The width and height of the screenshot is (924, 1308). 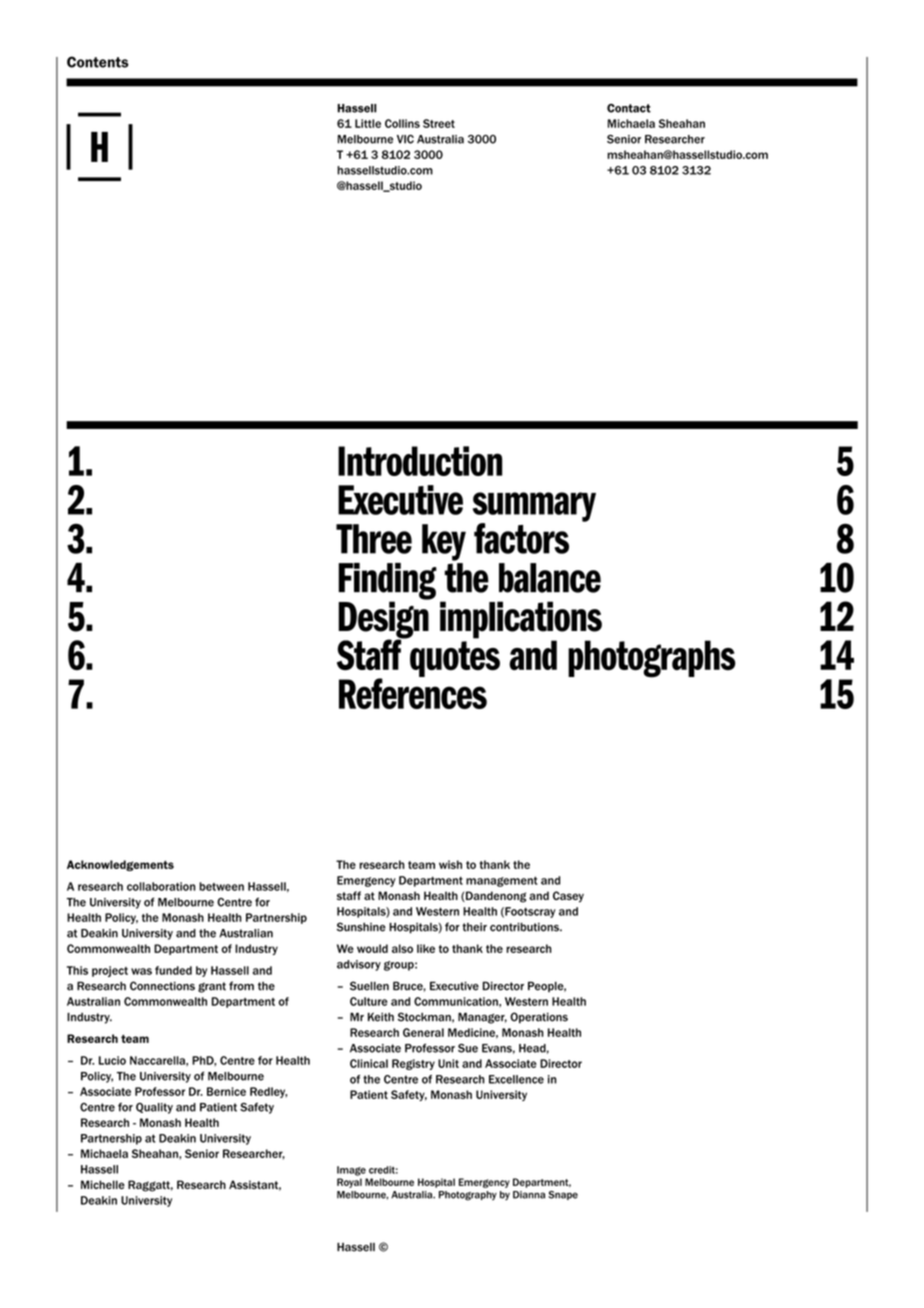 I want to click on Contact, so click(x=629, y=108).
